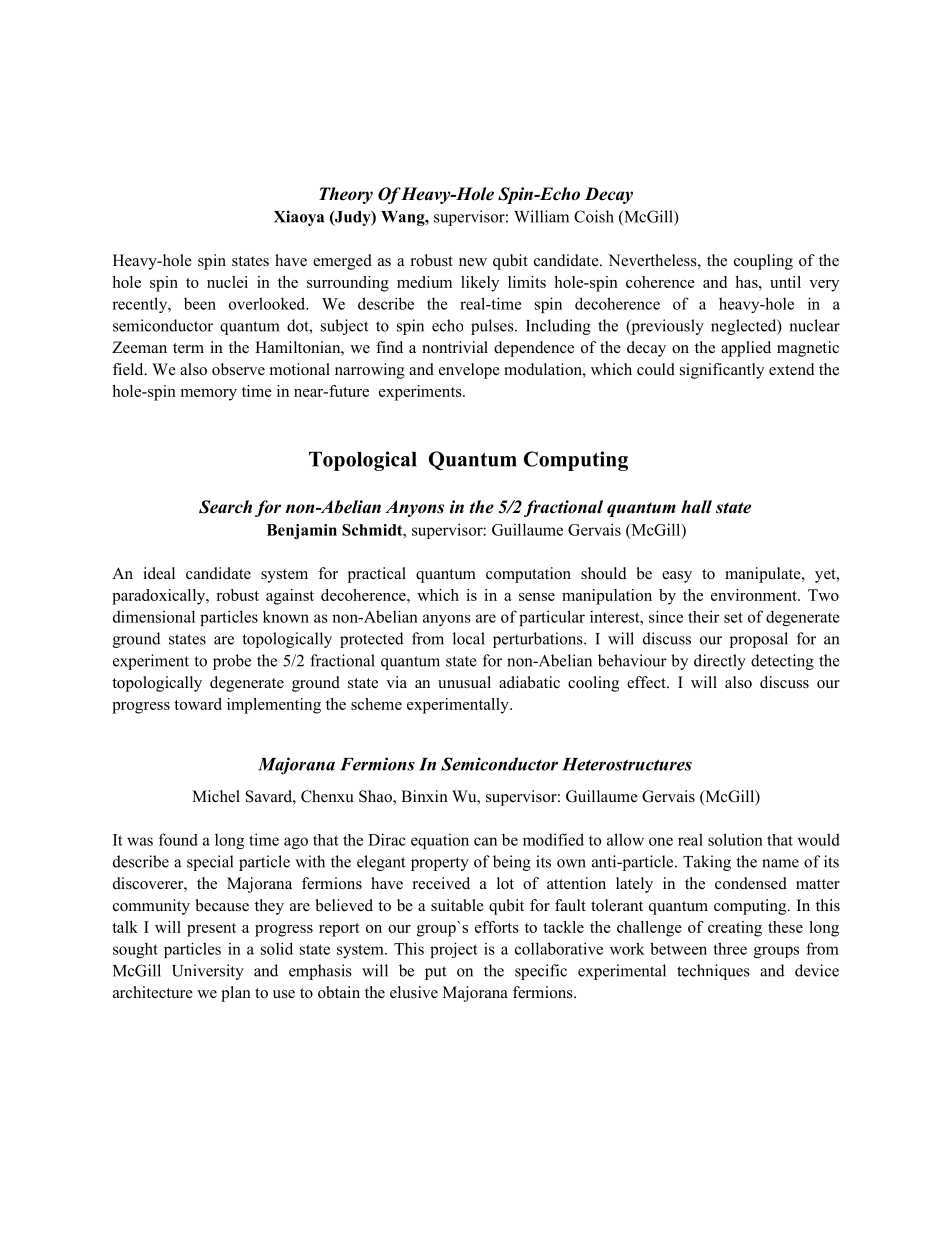 The image size is (952, 1233). Describe the element at coordinates (528, 575) in the screenshot. I see `computation` at that location.
